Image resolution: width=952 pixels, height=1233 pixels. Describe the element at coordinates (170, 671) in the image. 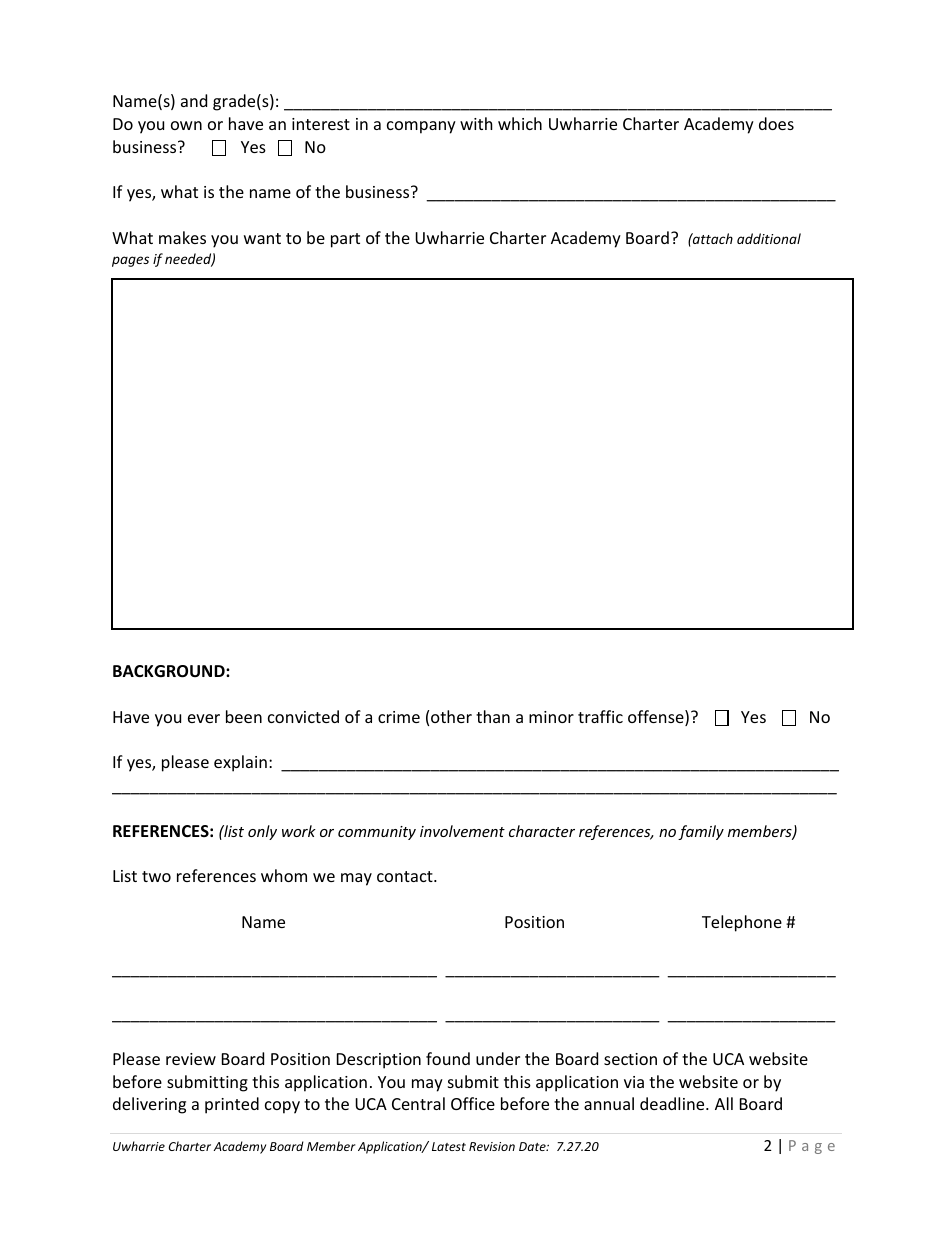

I see `BACKGROUND` at that location.
